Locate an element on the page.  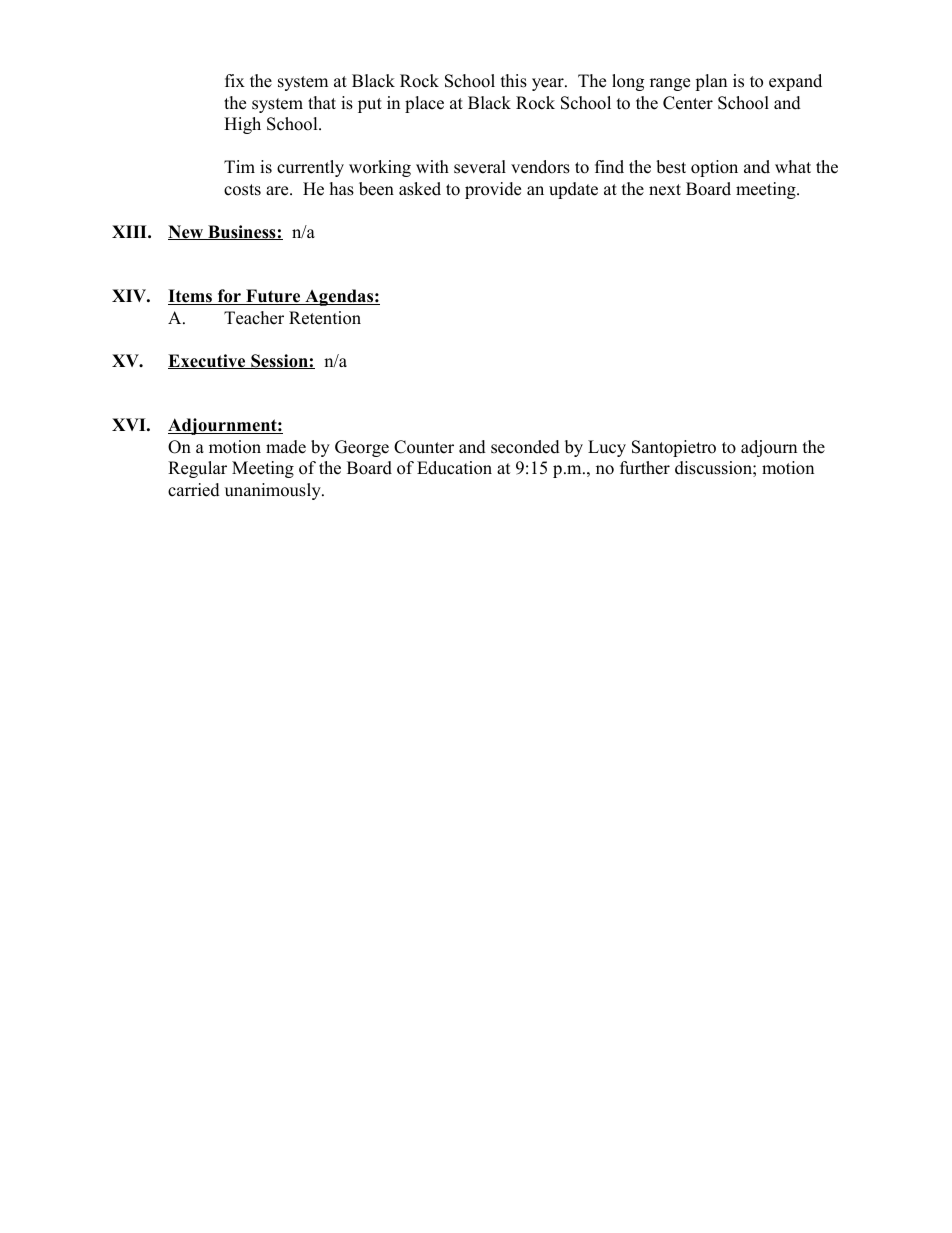
Retention is located at coordinates (325, 318).
